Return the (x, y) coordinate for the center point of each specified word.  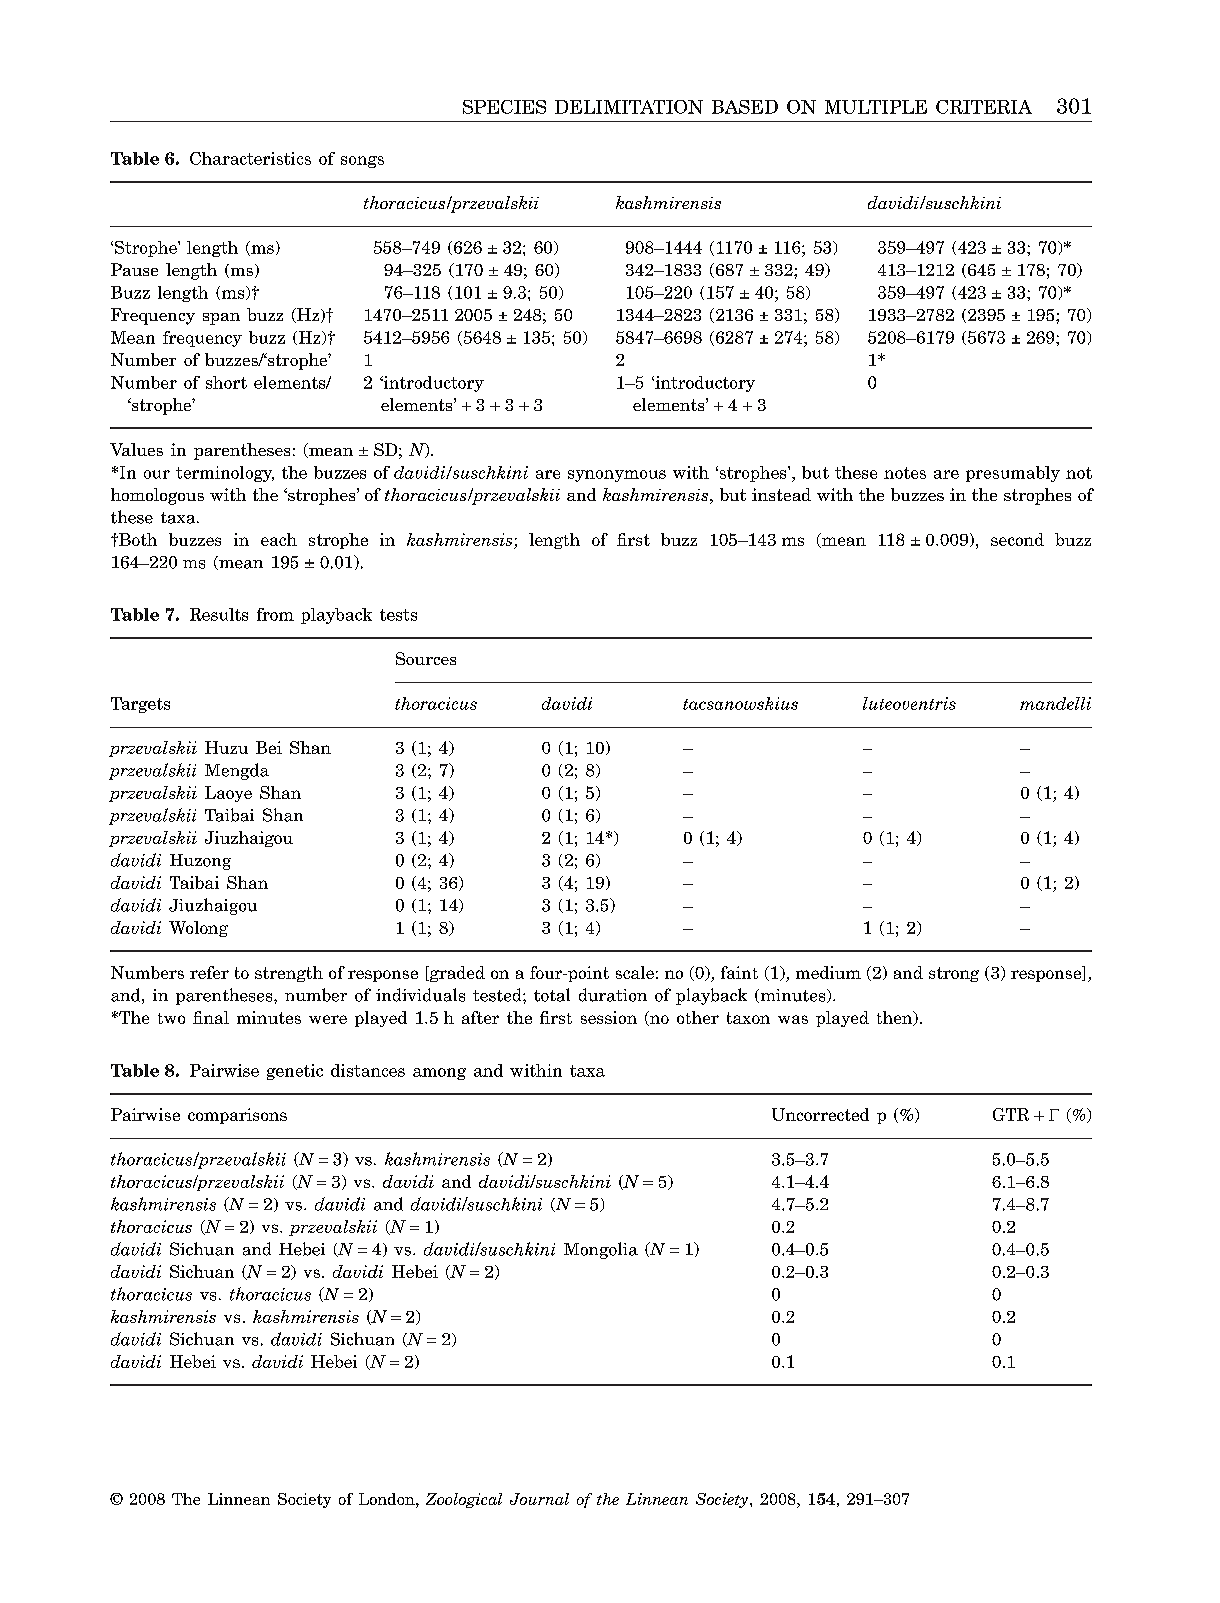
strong (954, 974)
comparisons (237, 1116)
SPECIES (504, 107)
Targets (140, 705)
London (388, 1499)
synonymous (617, 476)
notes (905, 473)
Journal (539, 1499)
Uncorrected (820, 1114)
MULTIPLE (876, 107)
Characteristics (250, 158)
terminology (225, 474)
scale (635, 972)
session (609, 1017)
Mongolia (601, 1250)
